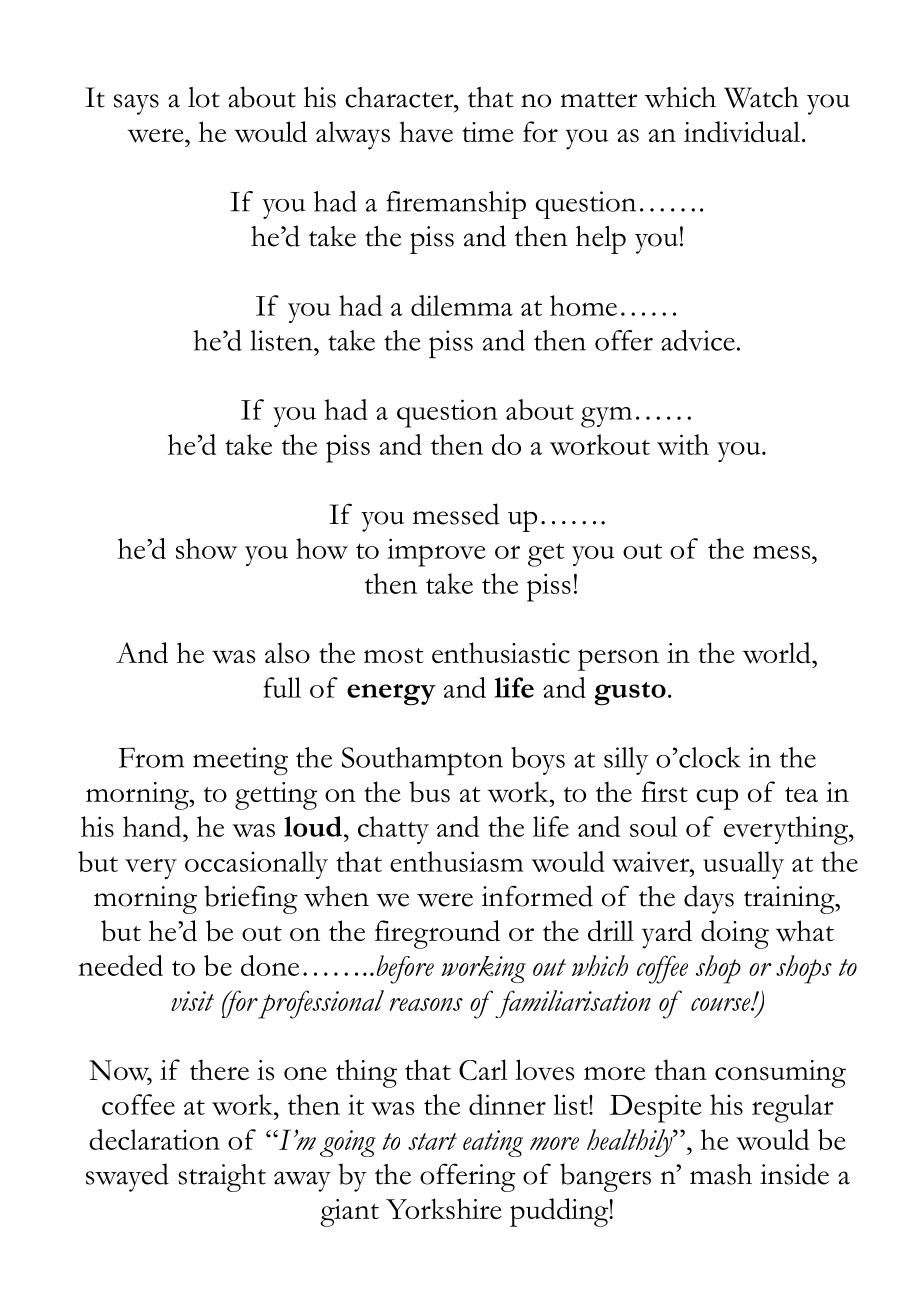  What do you see at coordinates (206, 548) in the image?
I see `show` at bounding box center [206, 548].
